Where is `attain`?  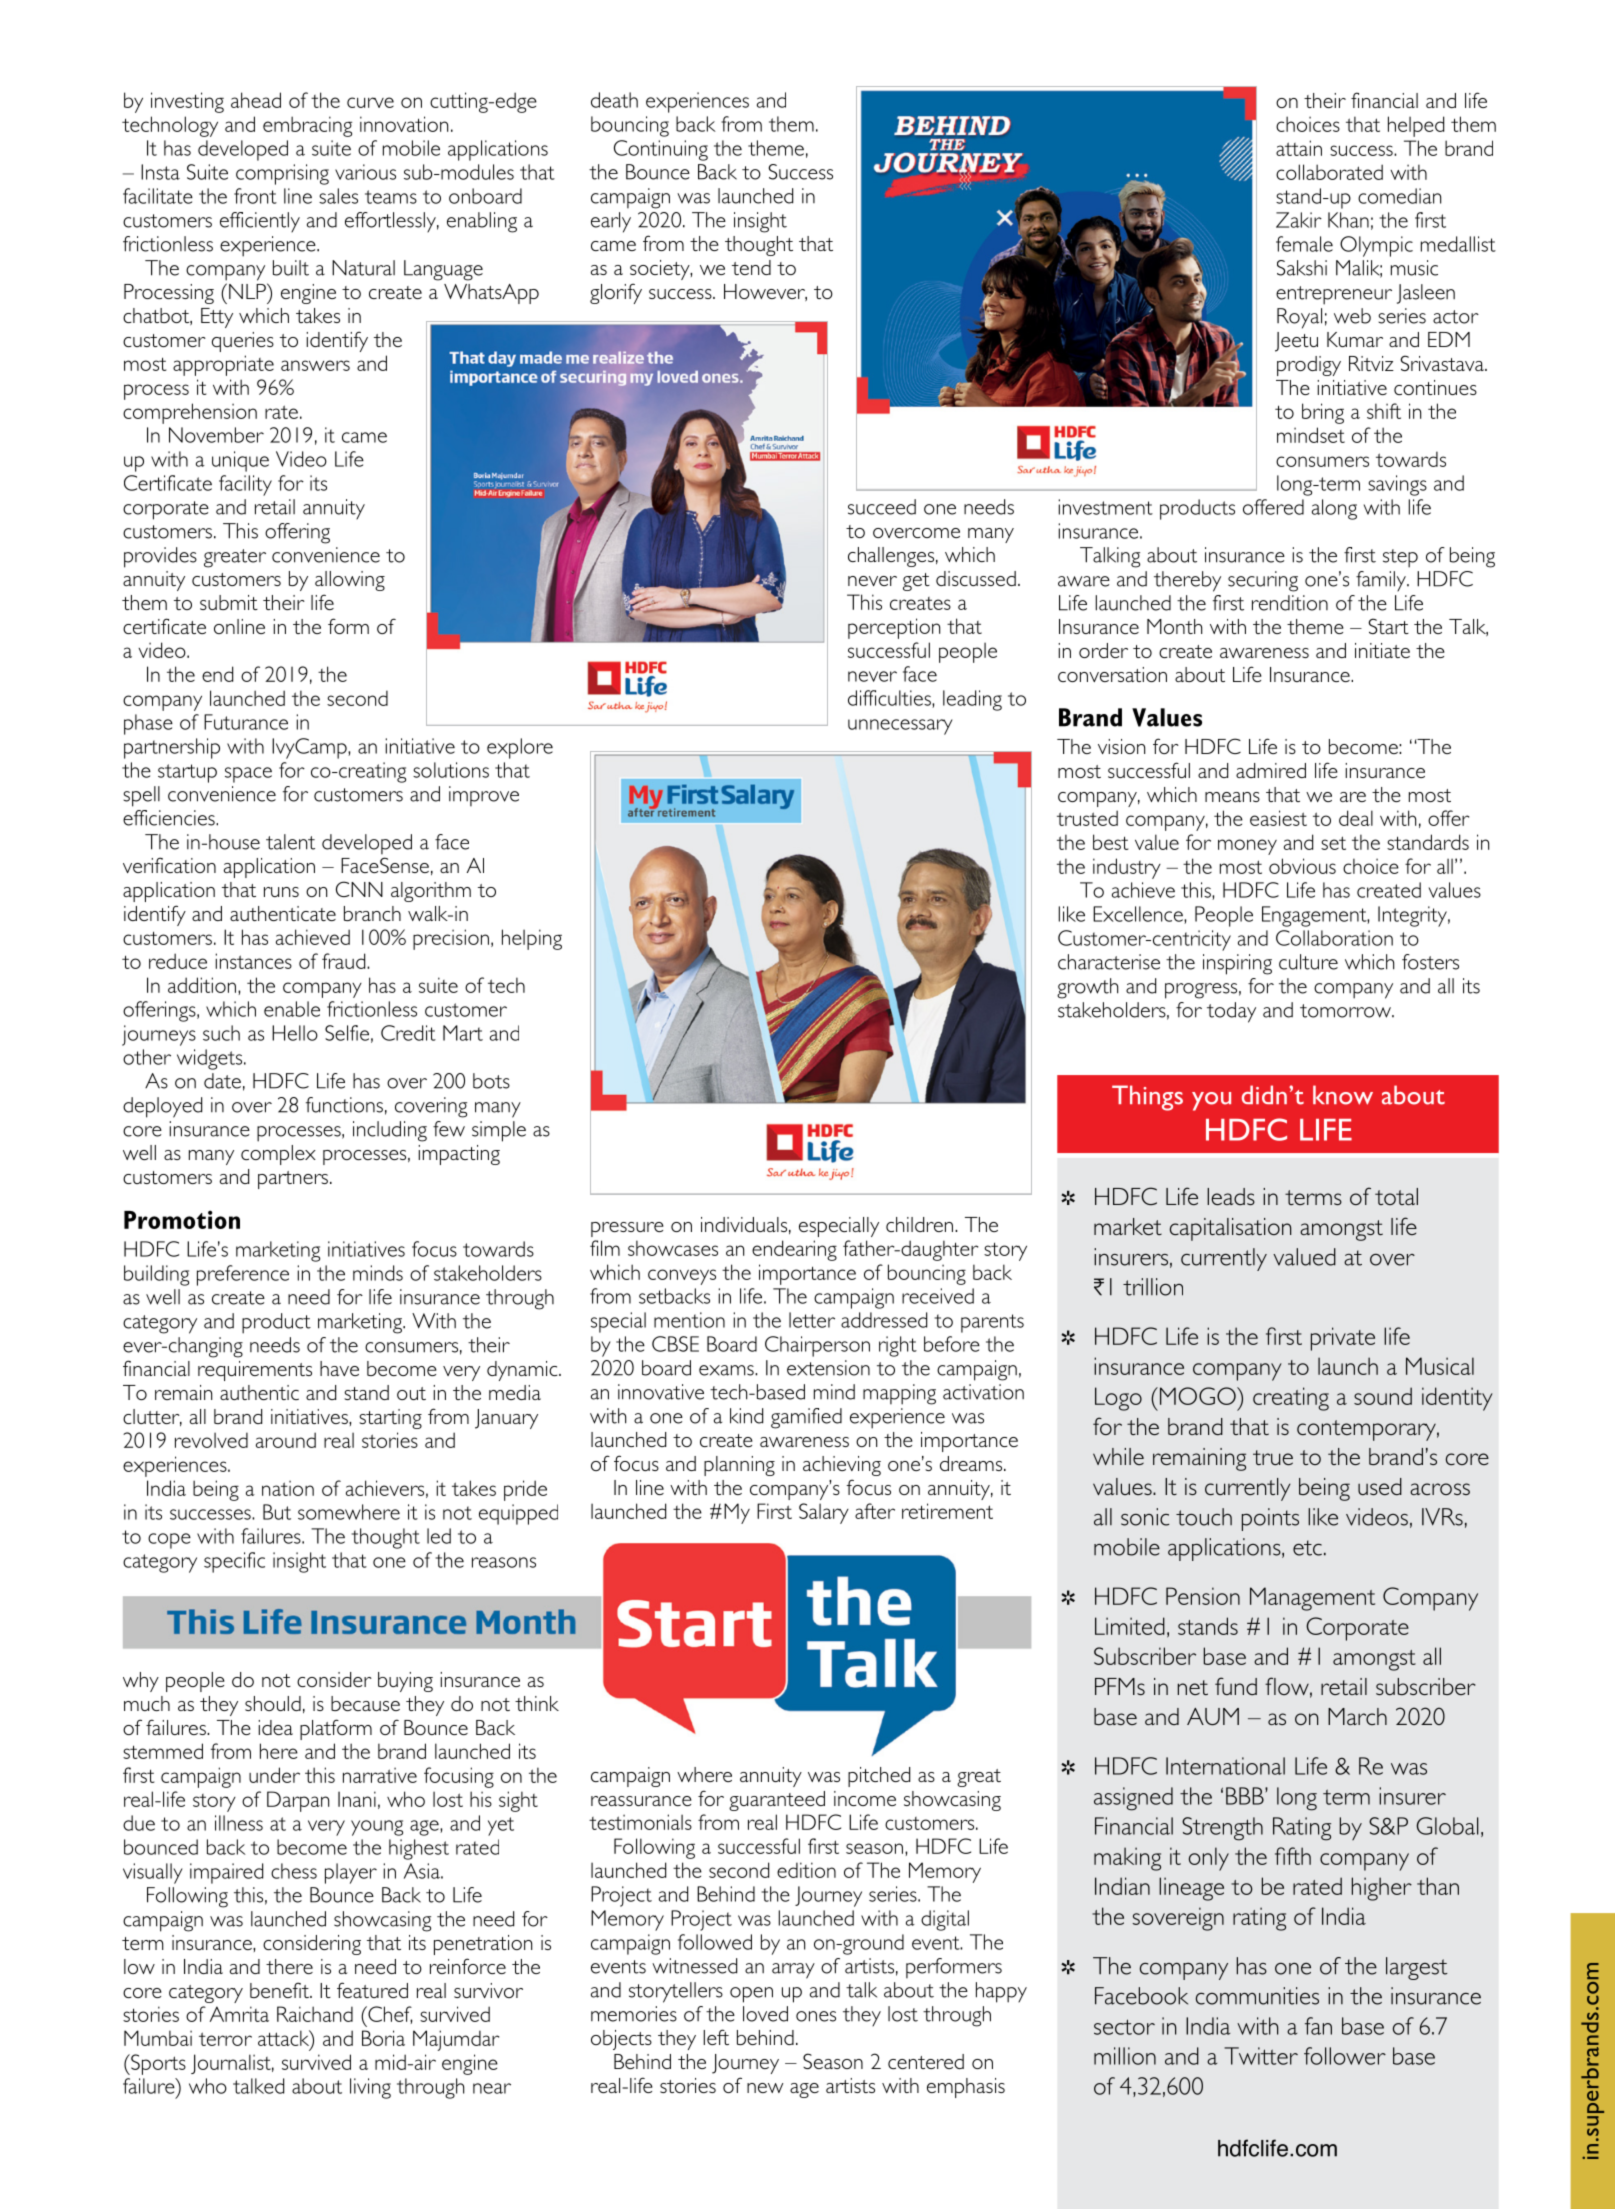 attain is located at coordinates (1299, 148).
